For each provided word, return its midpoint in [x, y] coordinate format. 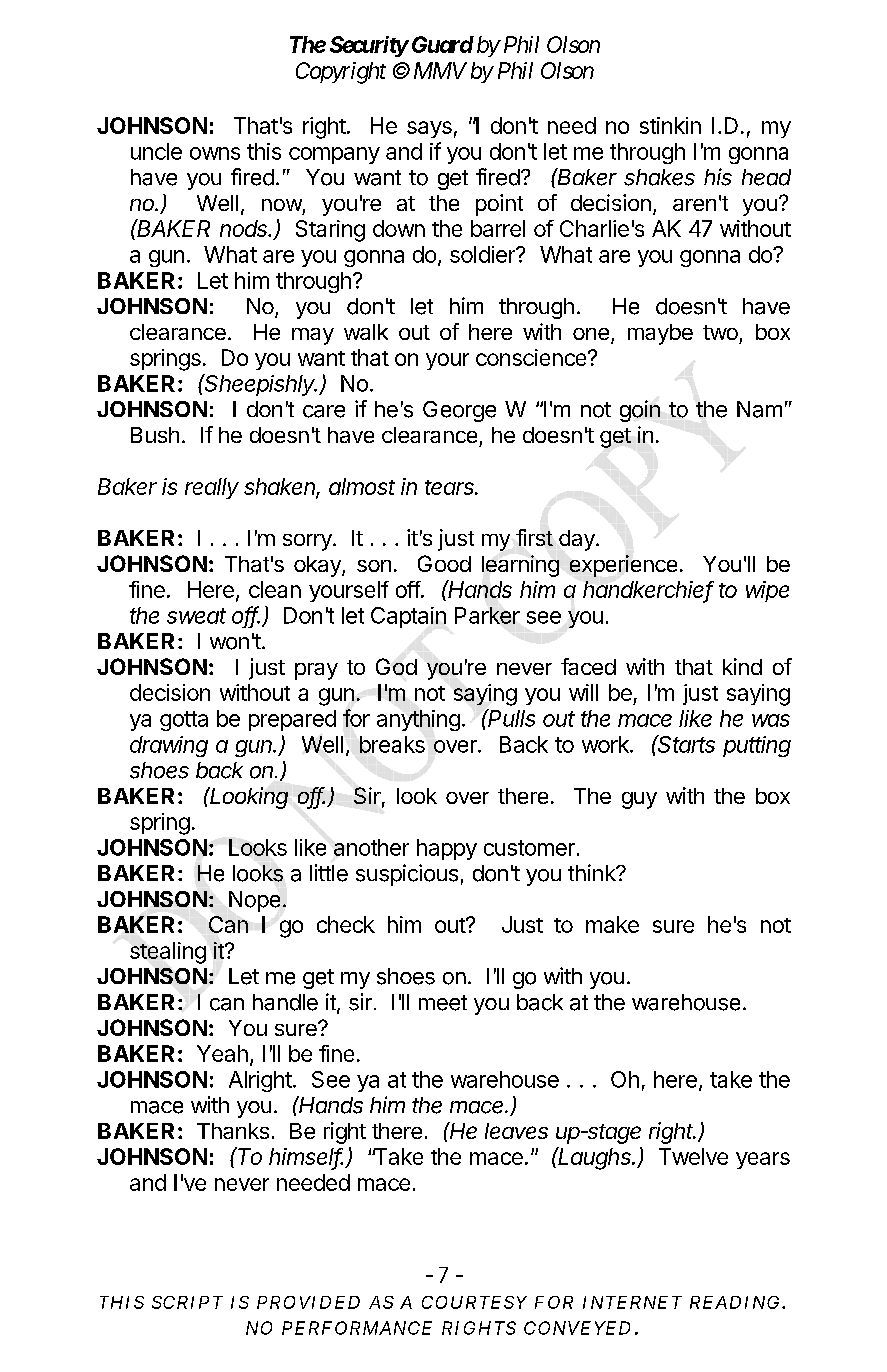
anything [418, 720]
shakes [659, 177]
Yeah [222, 1053]
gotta [184, 721]
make [612, 924]
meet [443, 1003]
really [212, 488]
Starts [686, 744]
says [429, 129]
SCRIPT [187, 1302]
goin [640, 411]
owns [215, 153]
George [459, 411]
